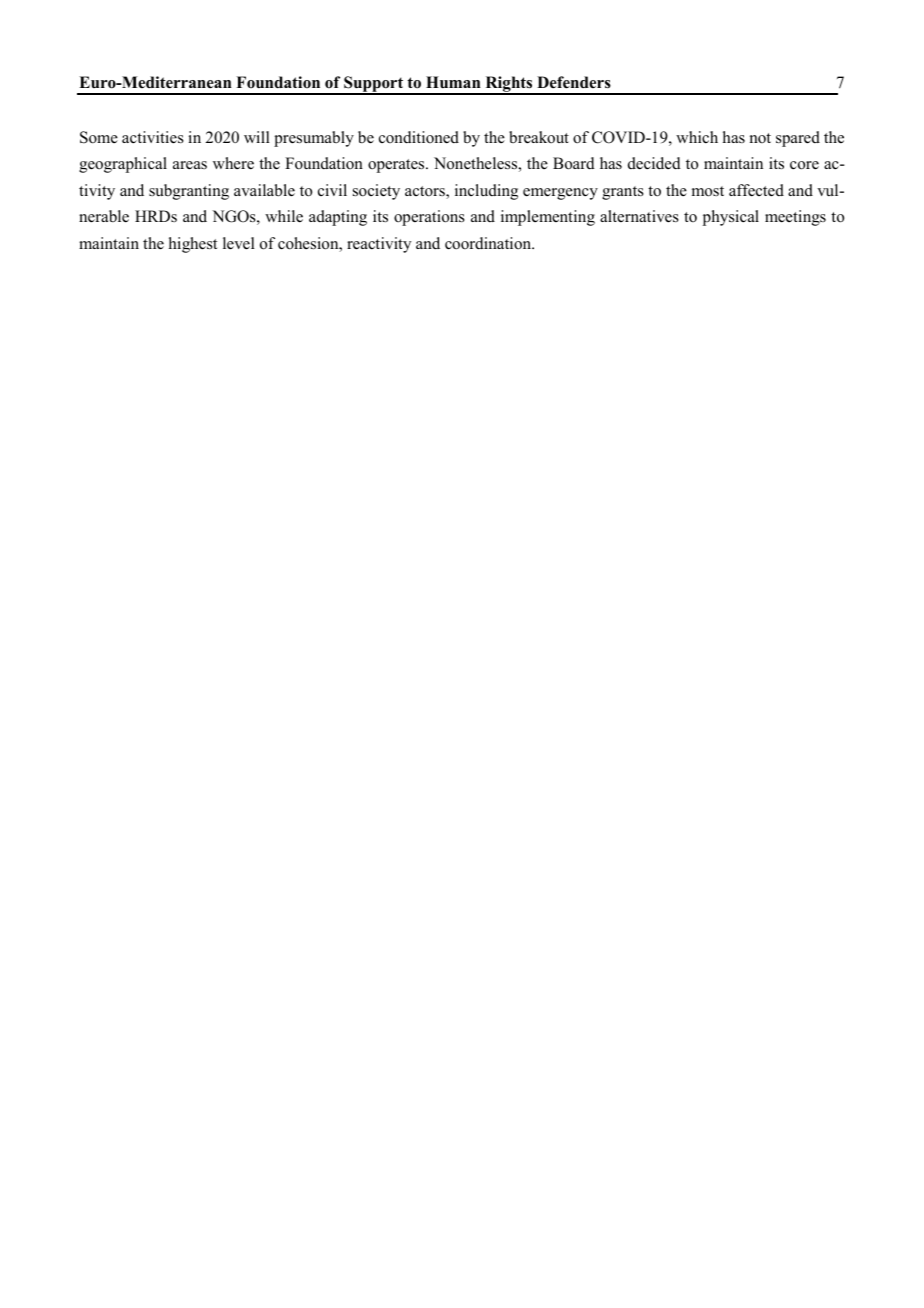  Describe the element at coordinates (654, 163) in the image. I see `decided` at that location.
